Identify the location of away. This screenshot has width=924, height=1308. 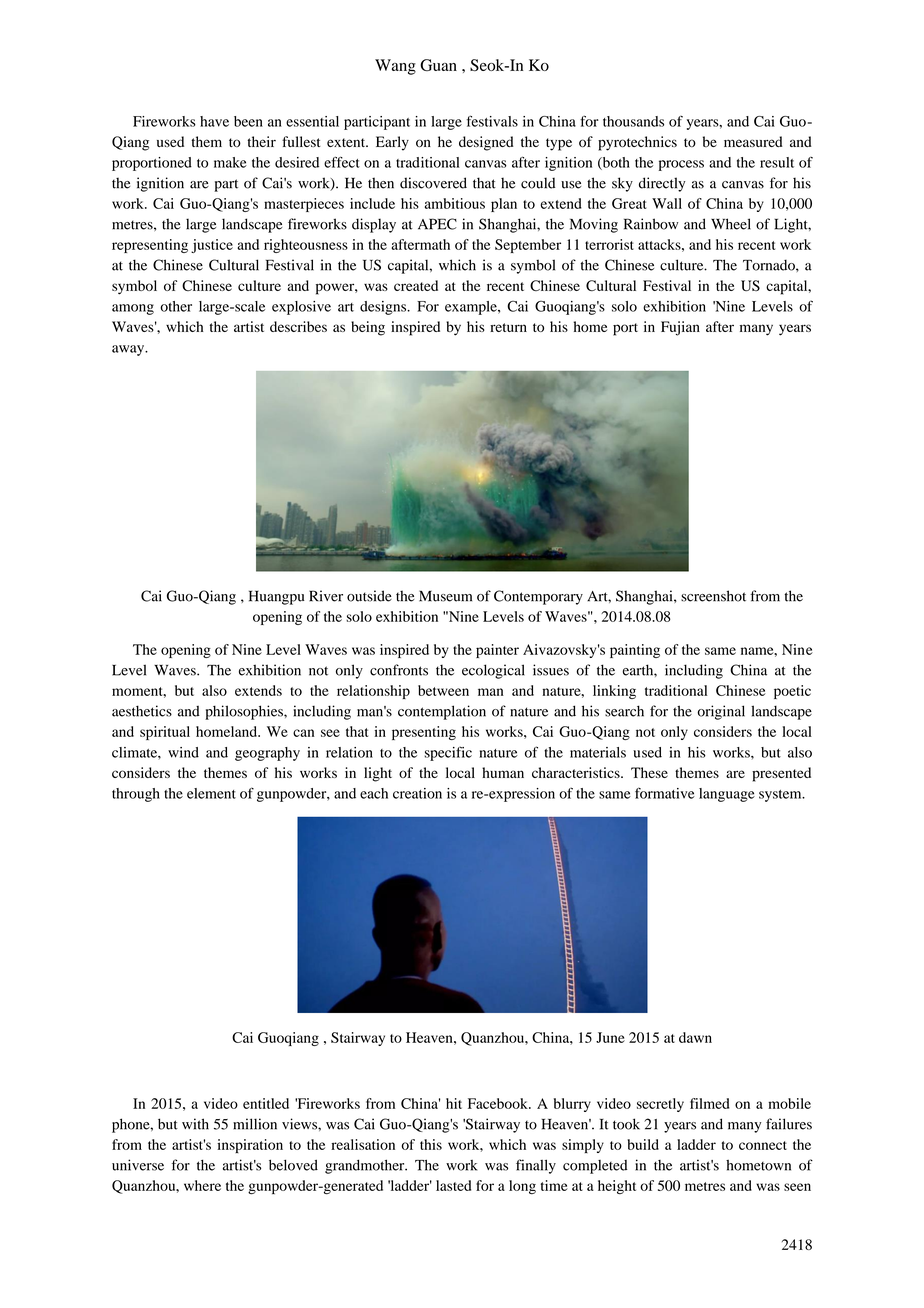
(129, 350).
